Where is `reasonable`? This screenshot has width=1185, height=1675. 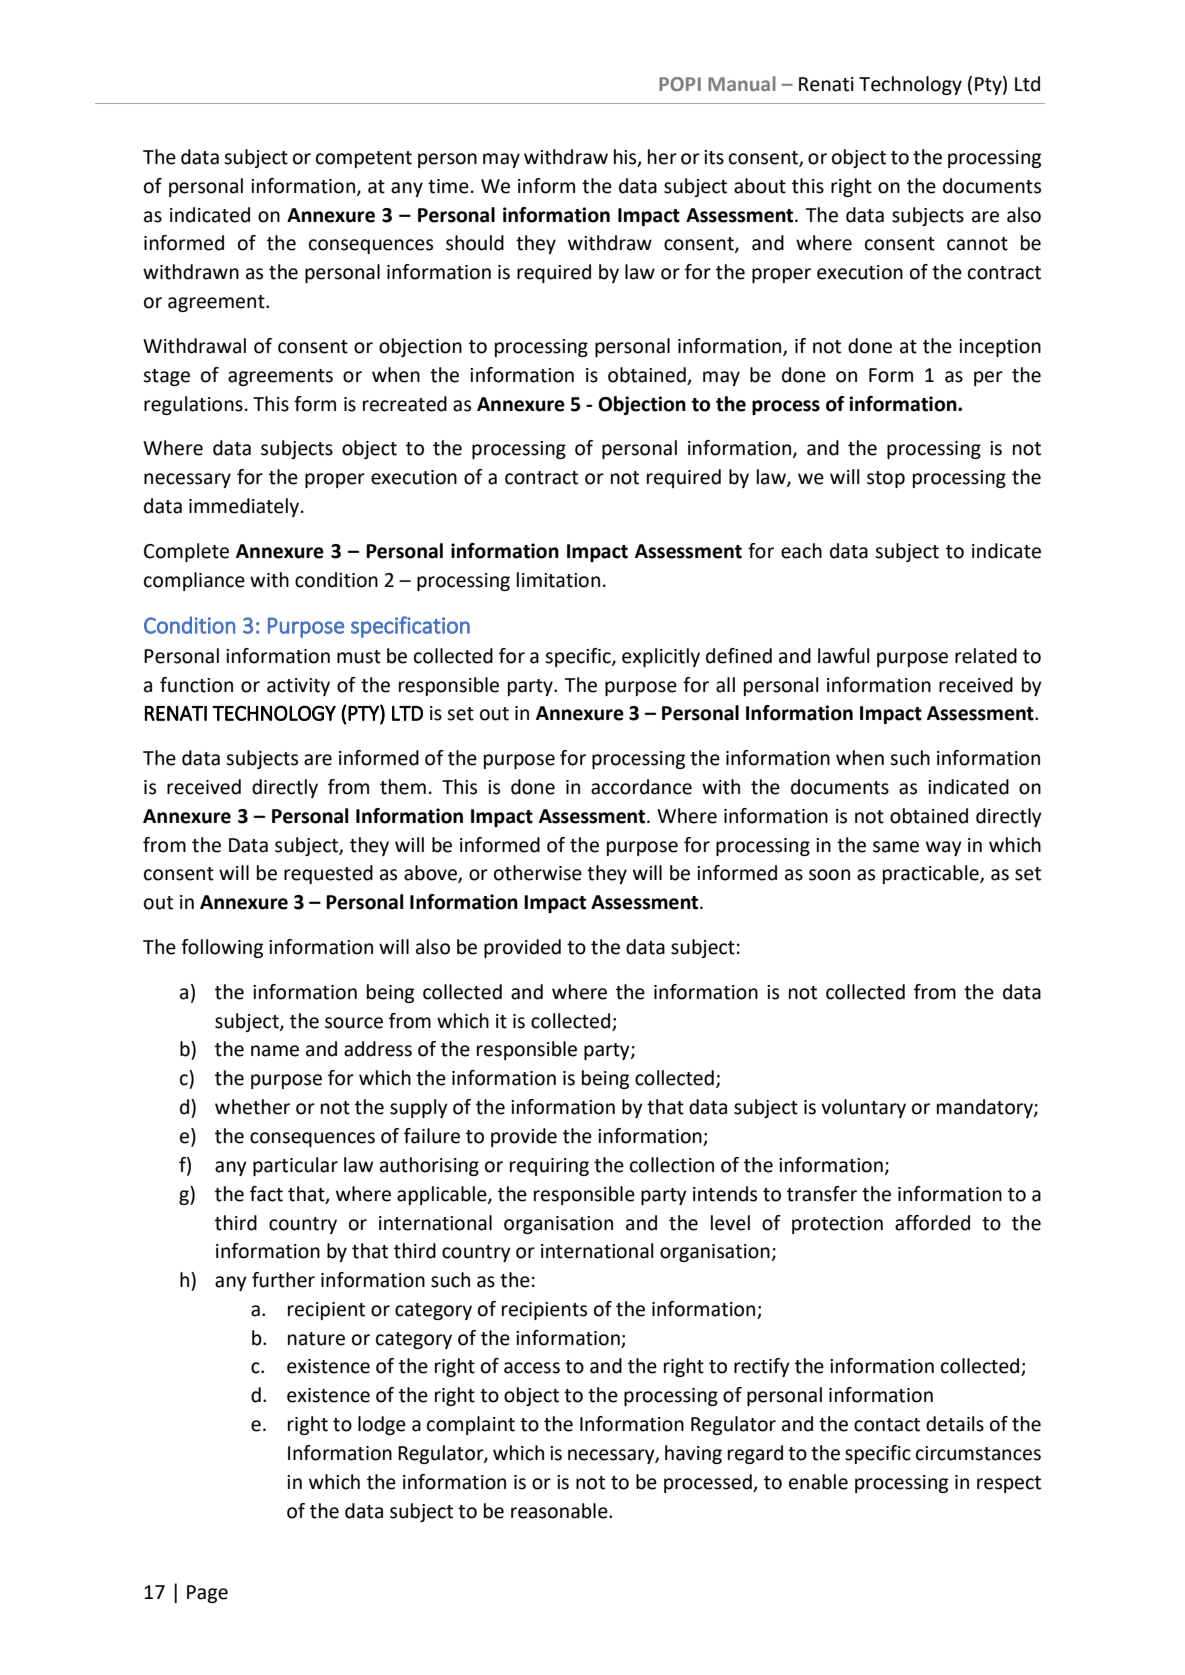 reasonable is located at coordinates (560, 1511).
